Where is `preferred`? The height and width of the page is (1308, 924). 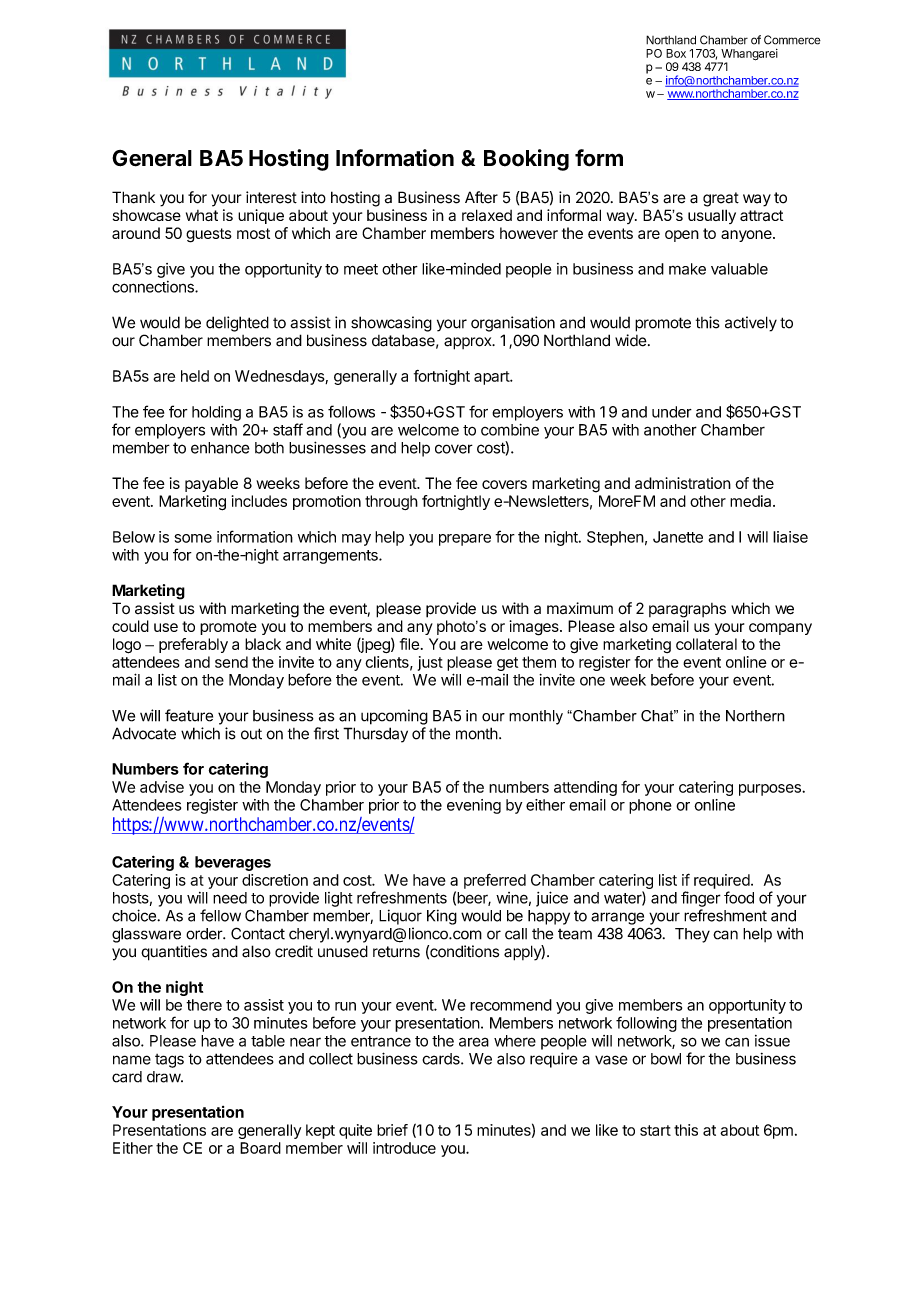 preferred is located at coordinates (495, 881).
